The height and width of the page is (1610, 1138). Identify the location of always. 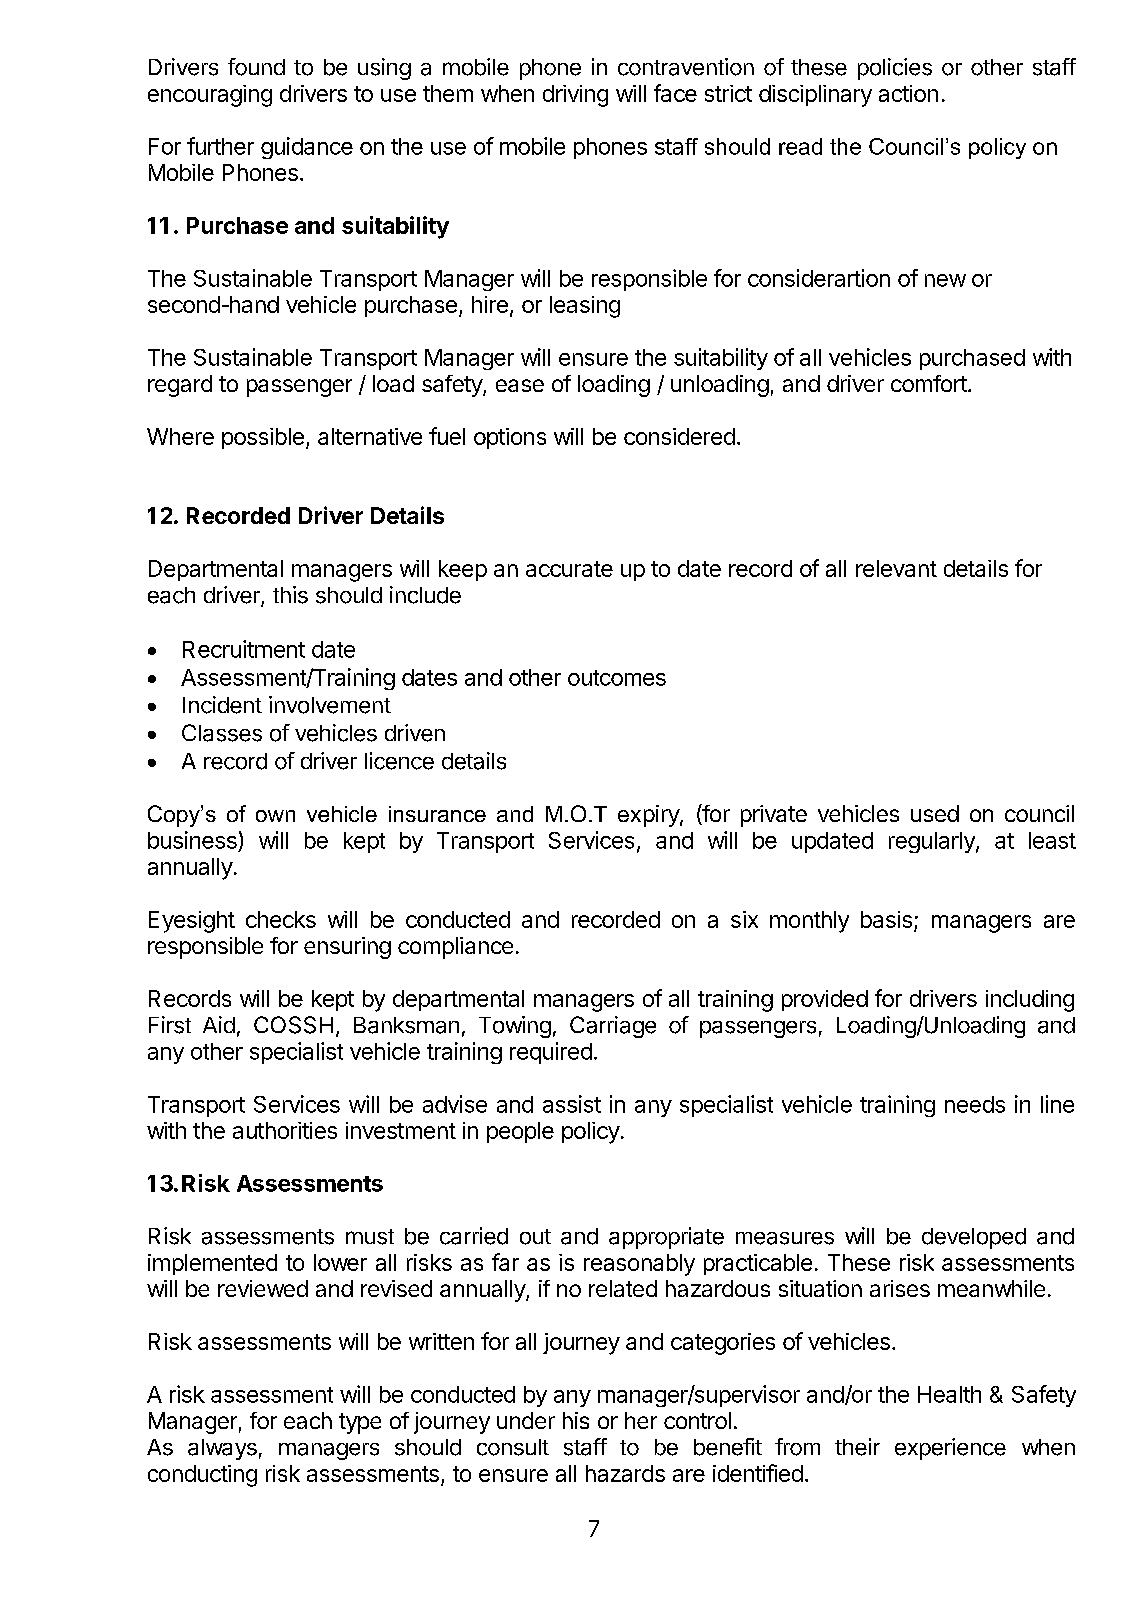
(222, 1449).
